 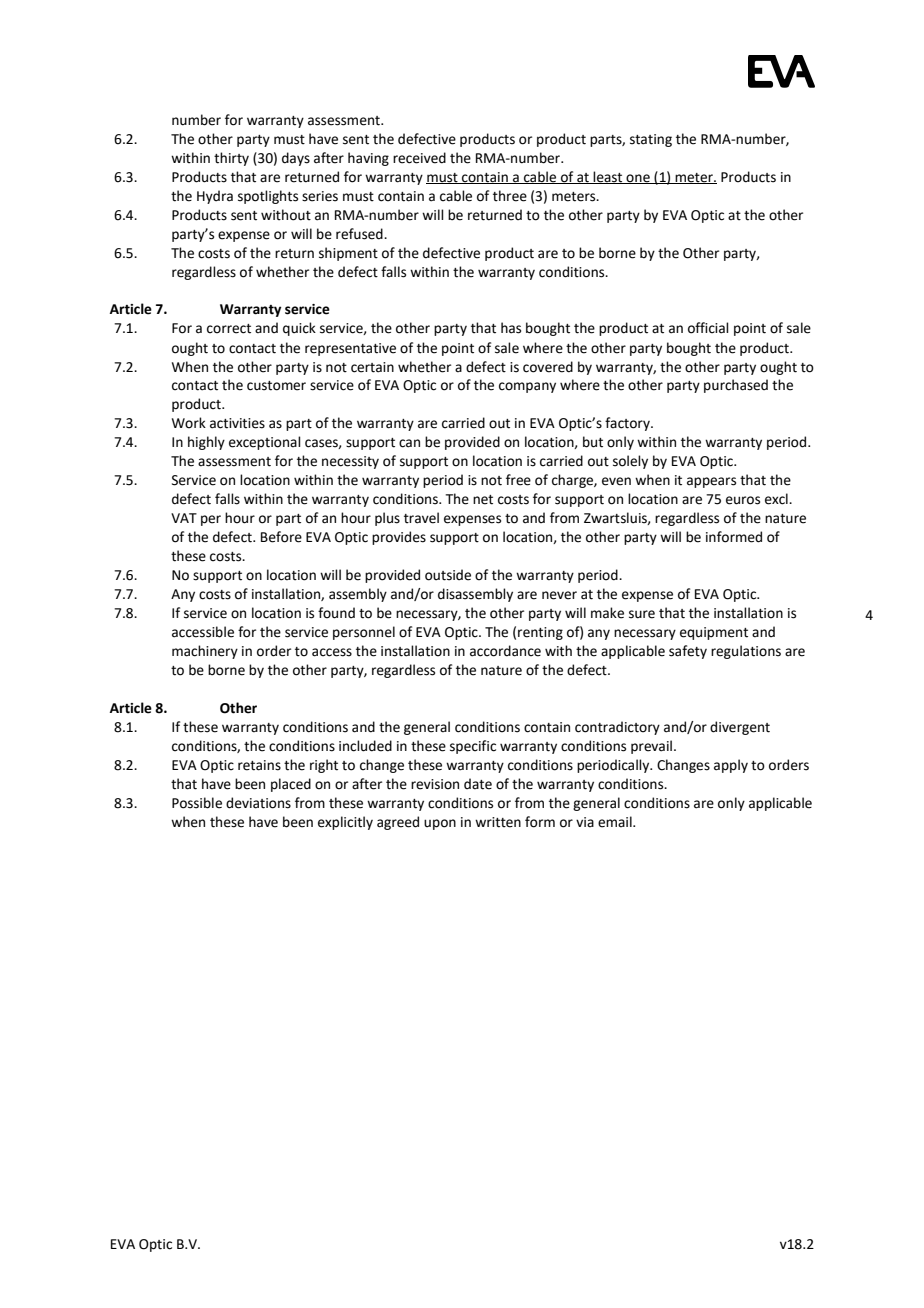 I want to click on exceptional, so click(x=265, y=443).
